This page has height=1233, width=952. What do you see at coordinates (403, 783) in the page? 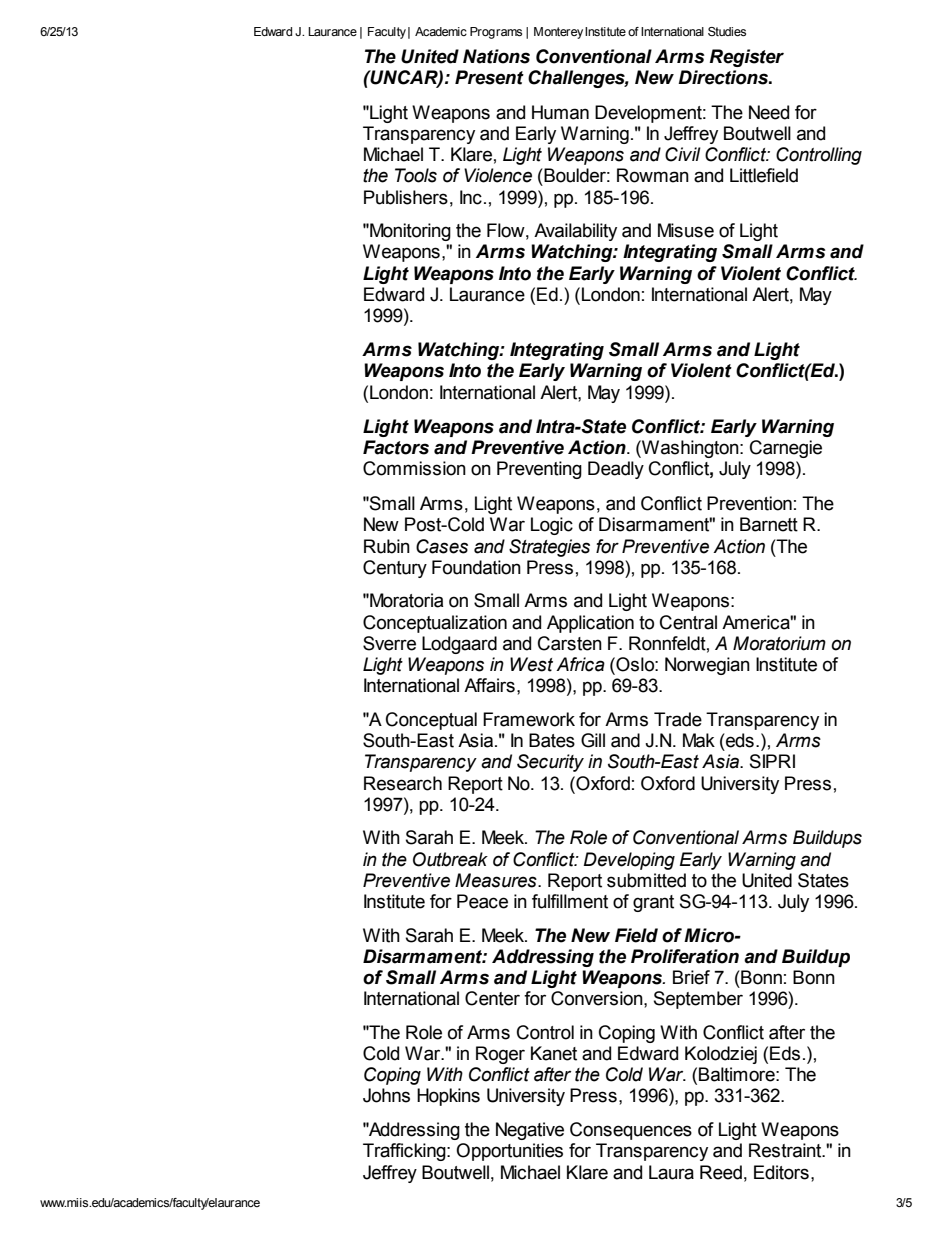
I see `Research` at bounding box center [403, 783].
